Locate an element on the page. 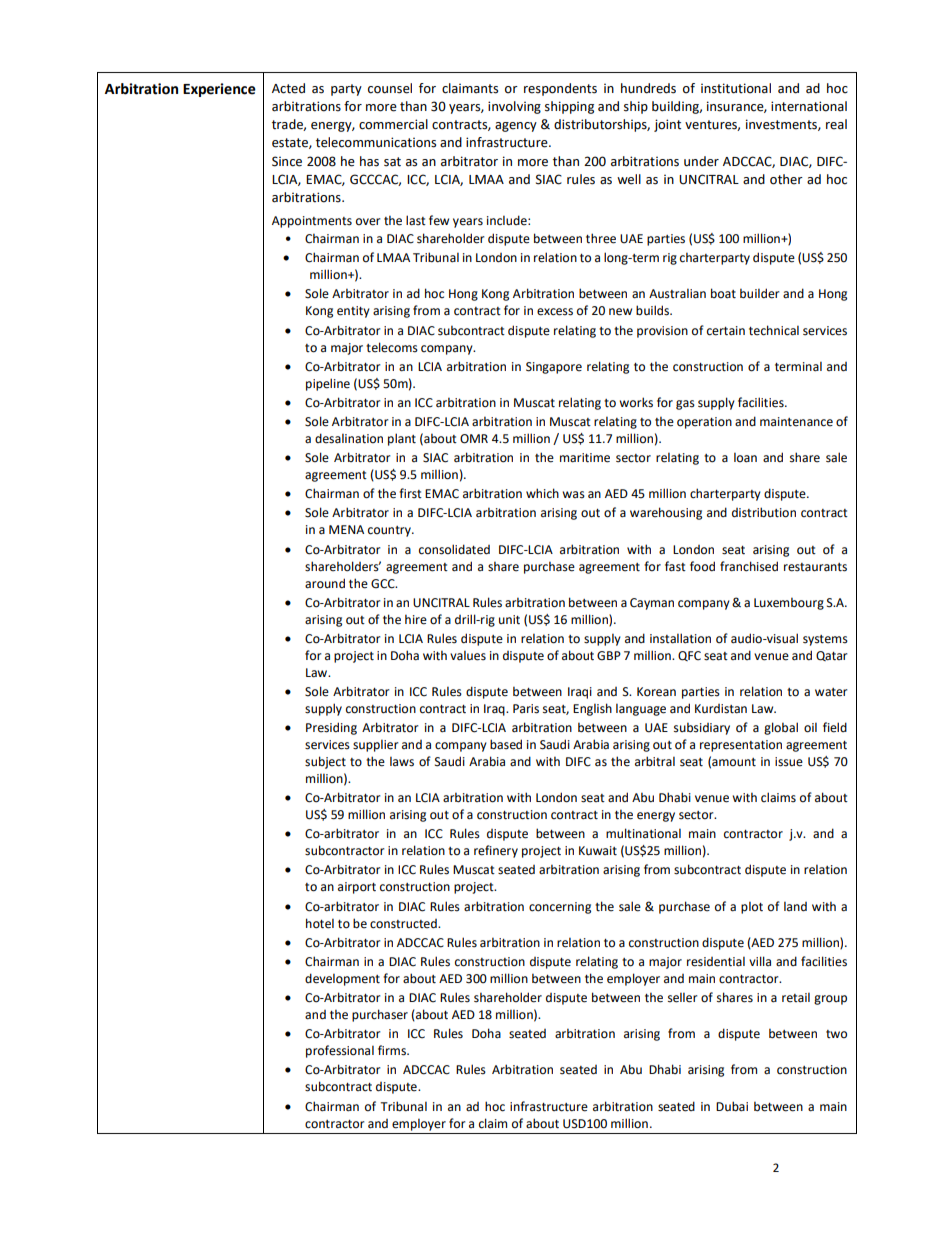  representation is located at coordinates (741, 746).
